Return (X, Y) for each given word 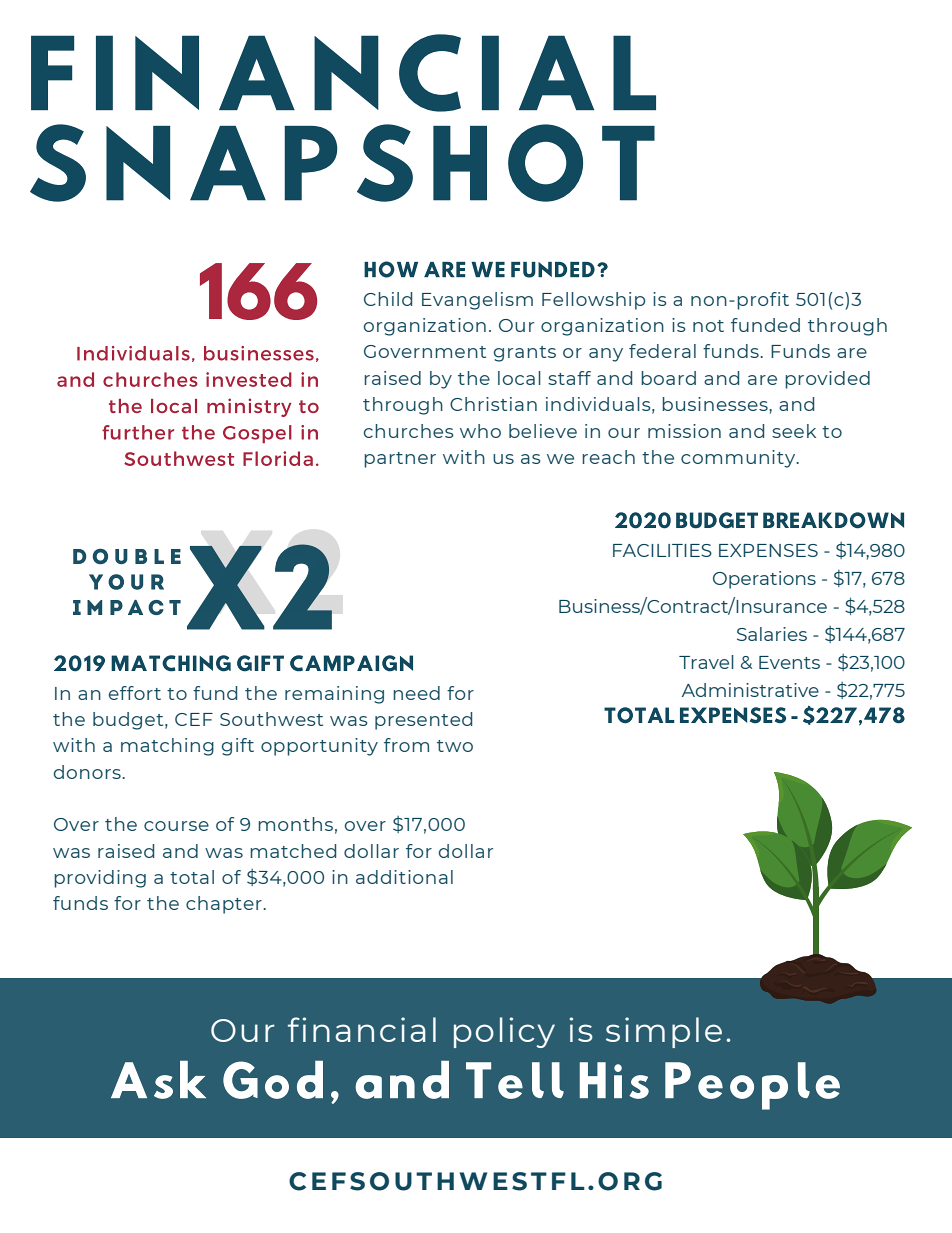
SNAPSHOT (342, 163)
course (176, 826)
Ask (158, 1080)
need (416, 693)
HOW (391, 269)
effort (135, 693)
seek (794, 431)
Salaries (772, 634)
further (138, 432)
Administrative (750, 690)
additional (404, 877)
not (708, 326)
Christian (493, 404)
